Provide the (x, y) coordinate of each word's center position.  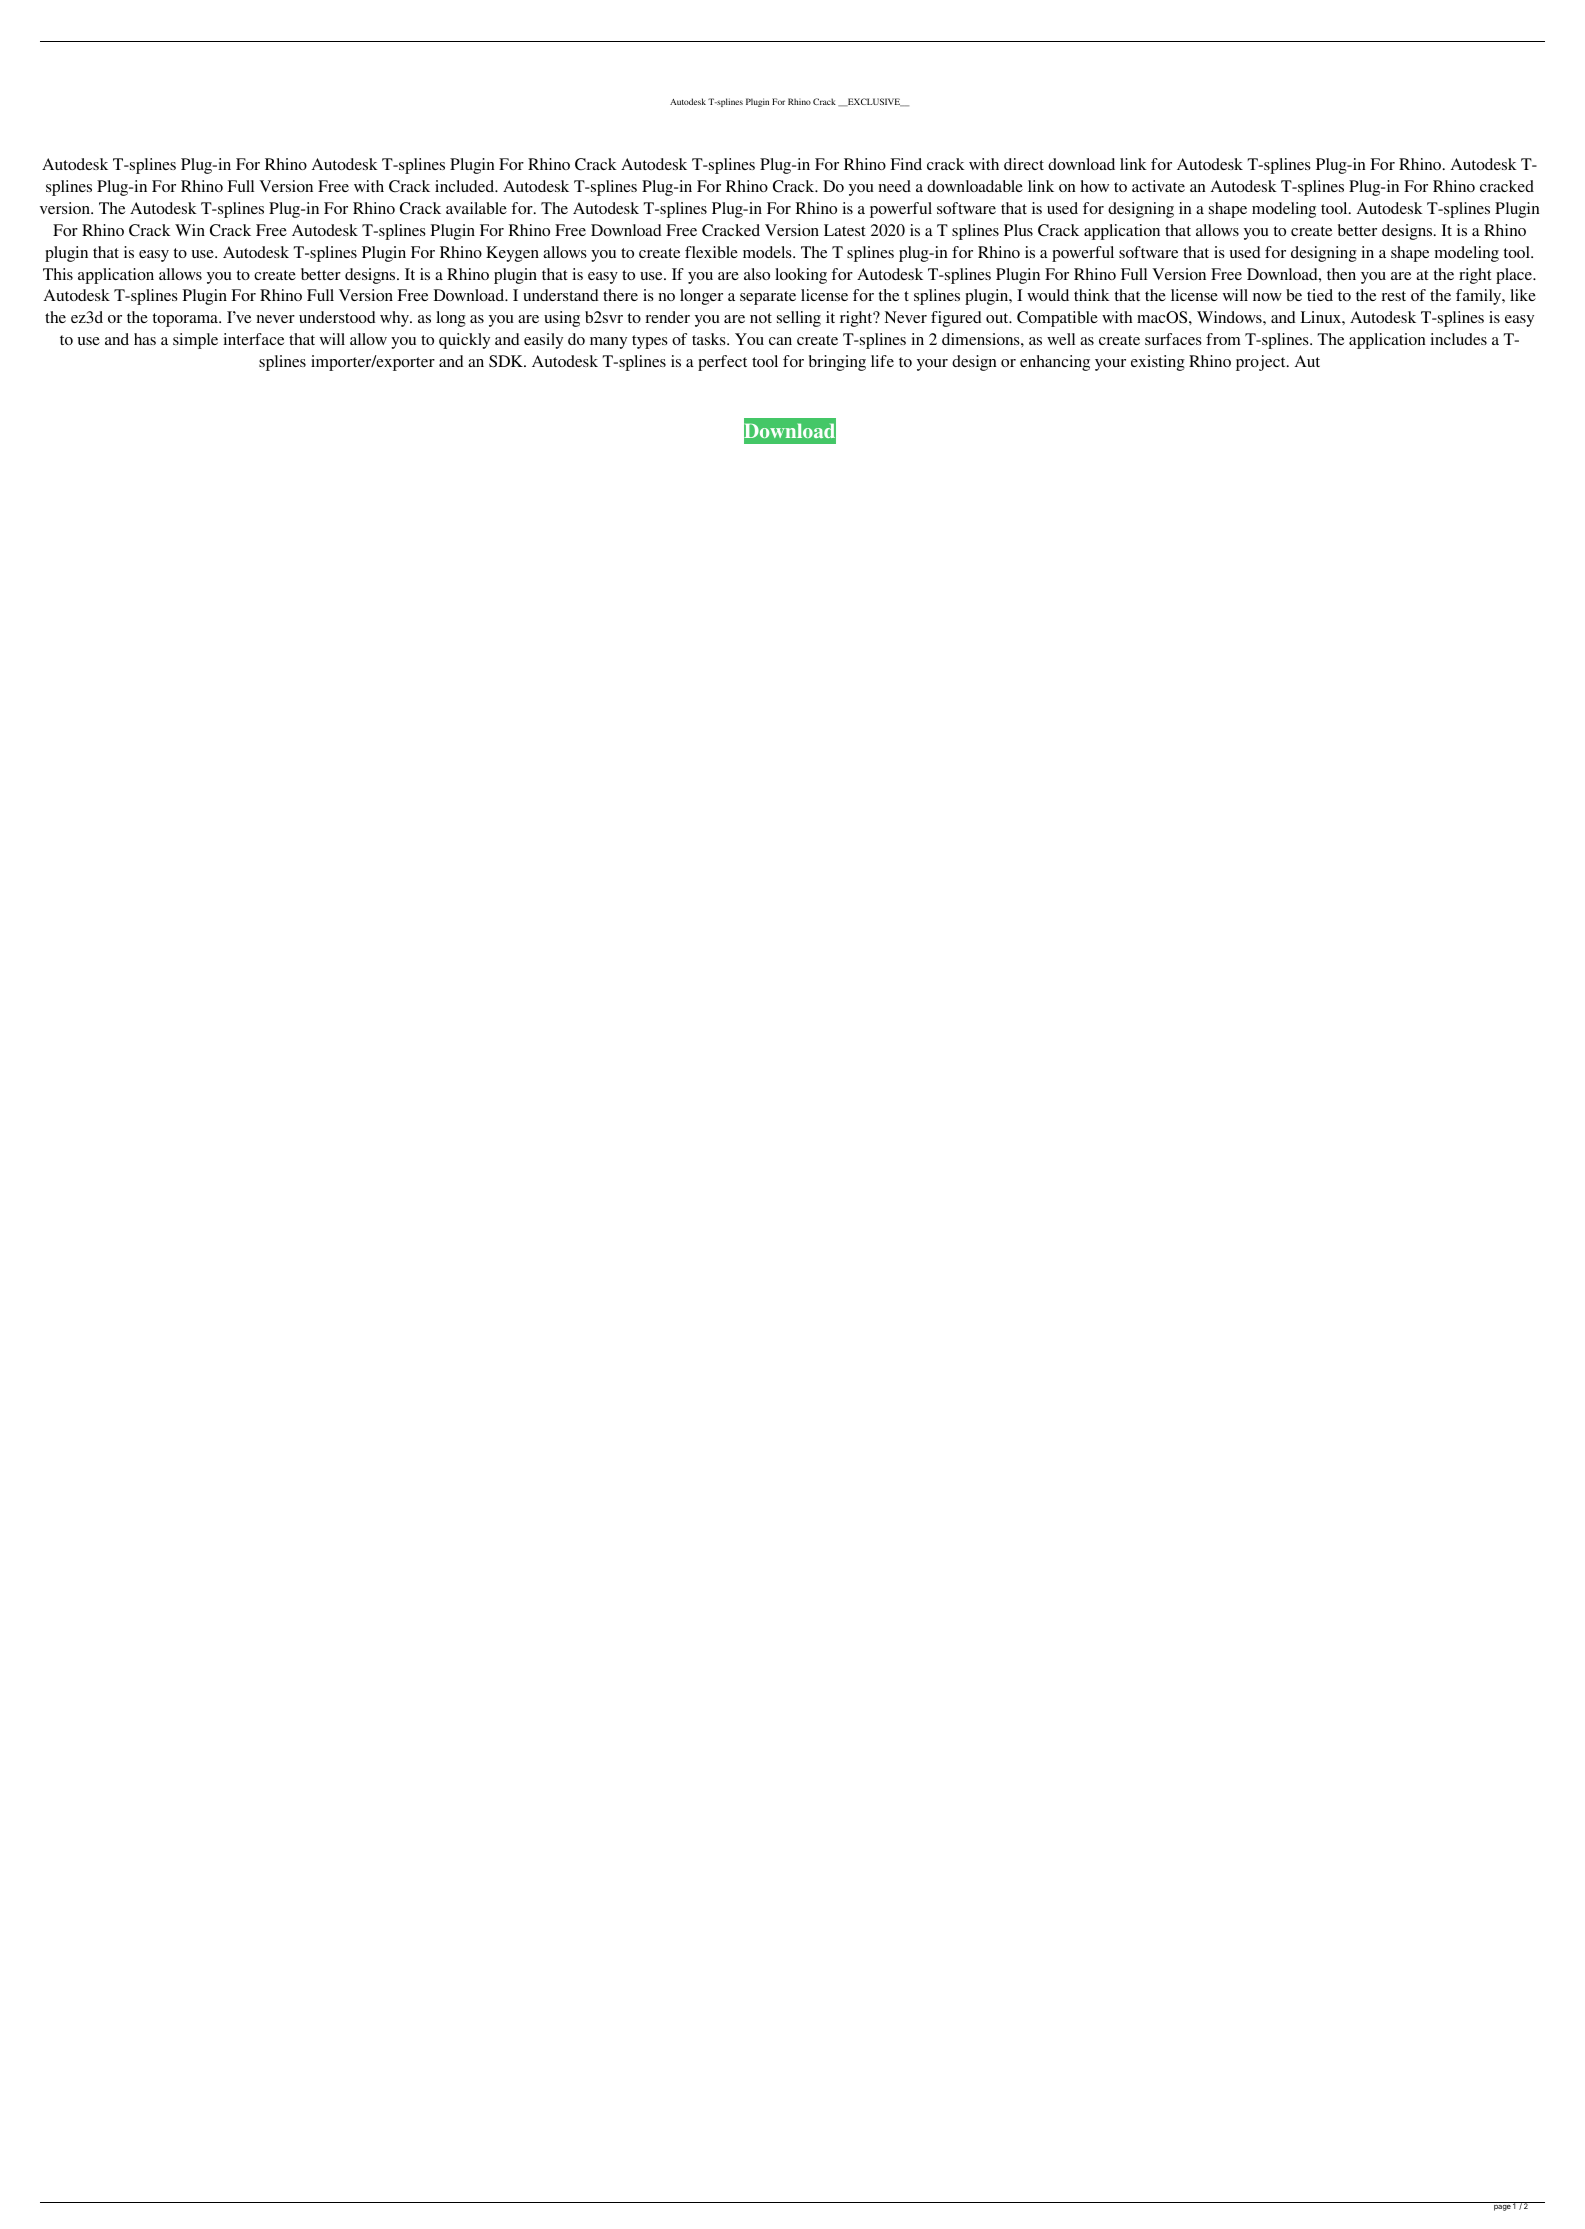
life (882, 361)
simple (195, 341)
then (1341, 274)
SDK (507, 361)
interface (253, 339)
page (1502, 2208)
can (780, 341)
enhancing (1055, 363)
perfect (722, 363)
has (145, 339)
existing (1158, 363)
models (768, 252)
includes (1458, 339)
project (1262, 363)
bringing (837, 363)
